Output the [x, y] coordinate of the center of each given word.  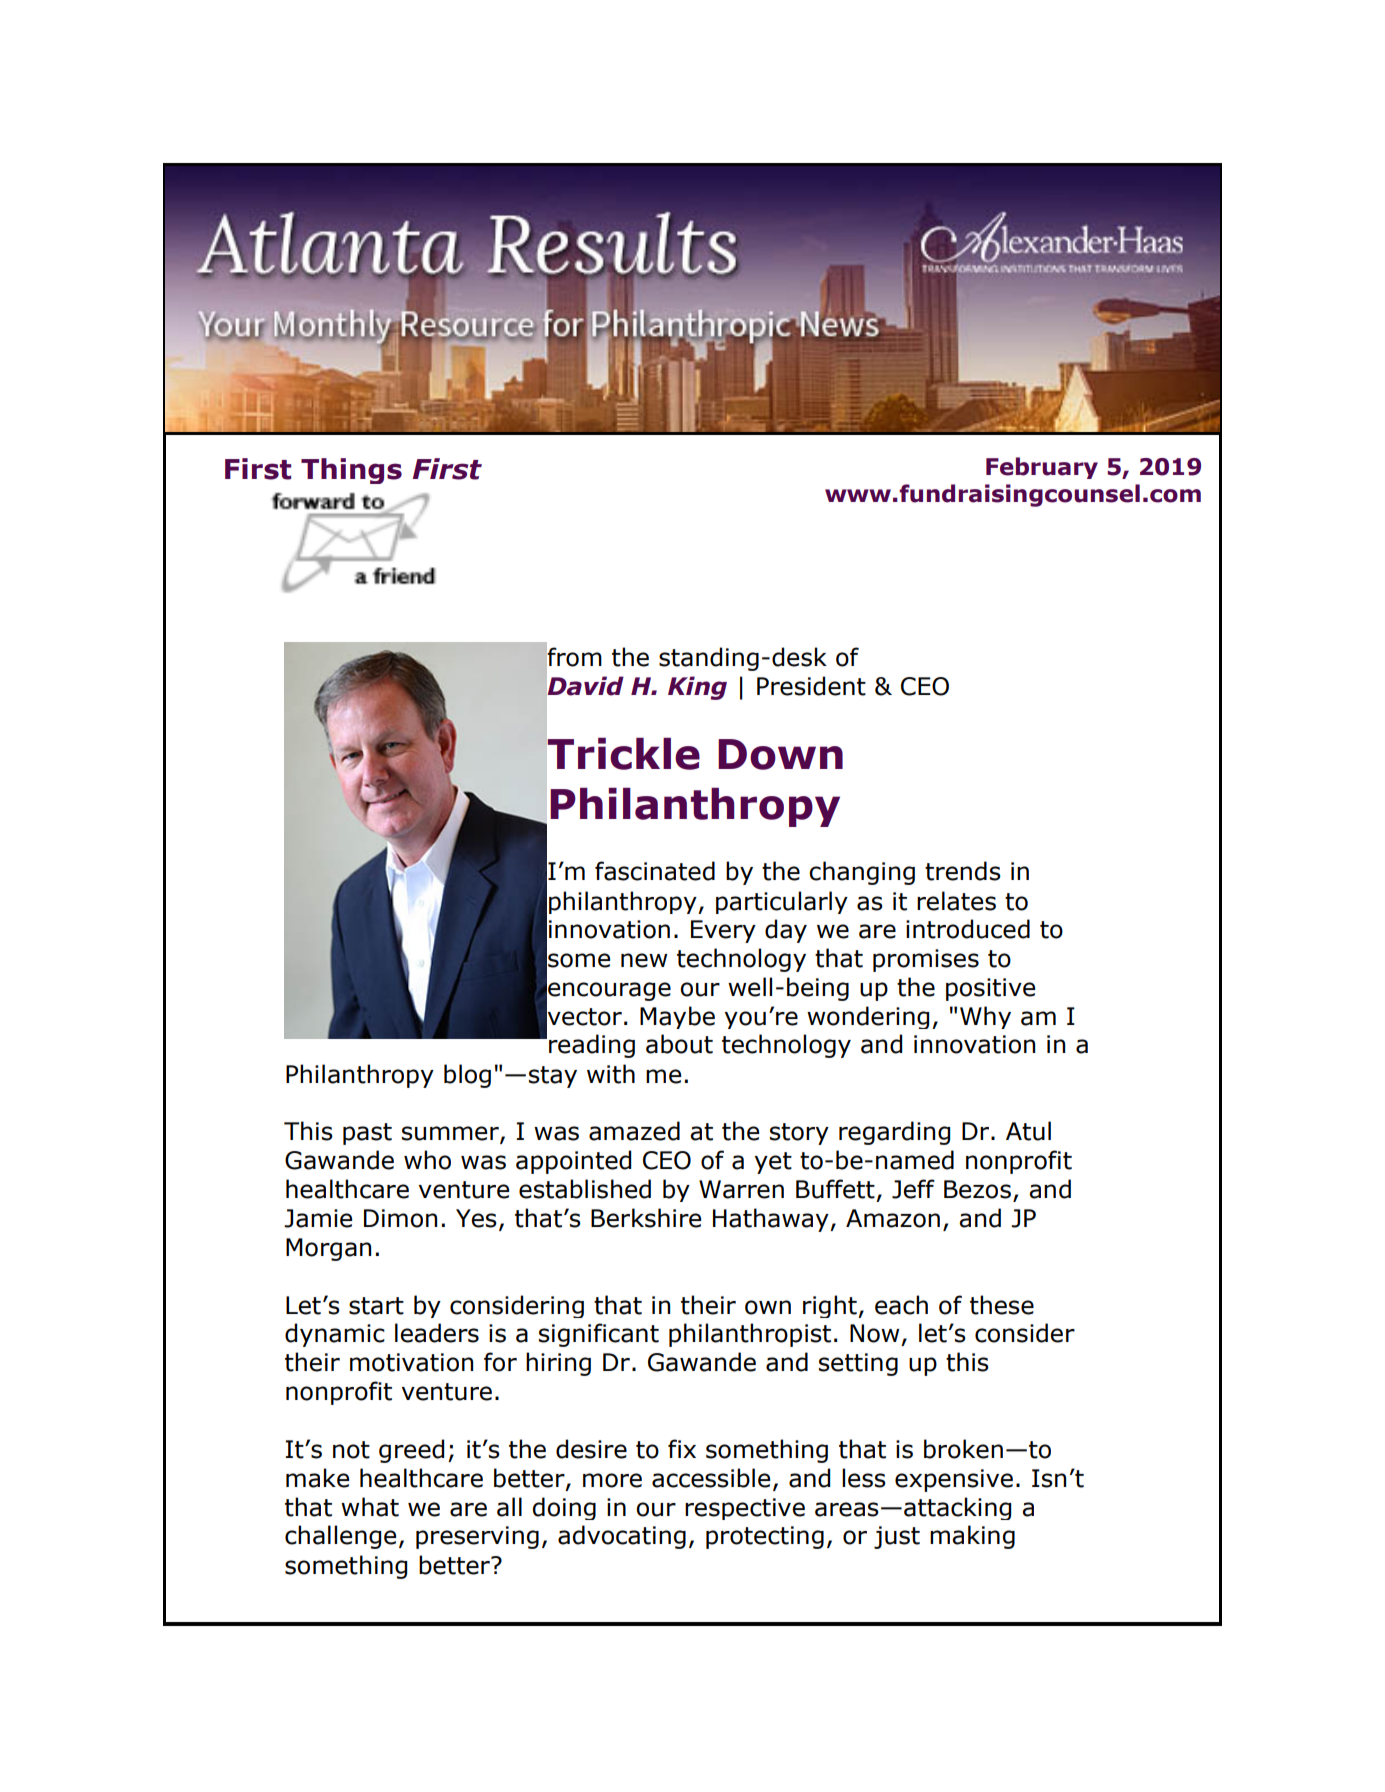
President [811, 686]
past [367, 1134]
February [1042, 468]
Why [985, 1017]
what [370, 1507]
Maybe [677, 1017]
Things [351, 471]
